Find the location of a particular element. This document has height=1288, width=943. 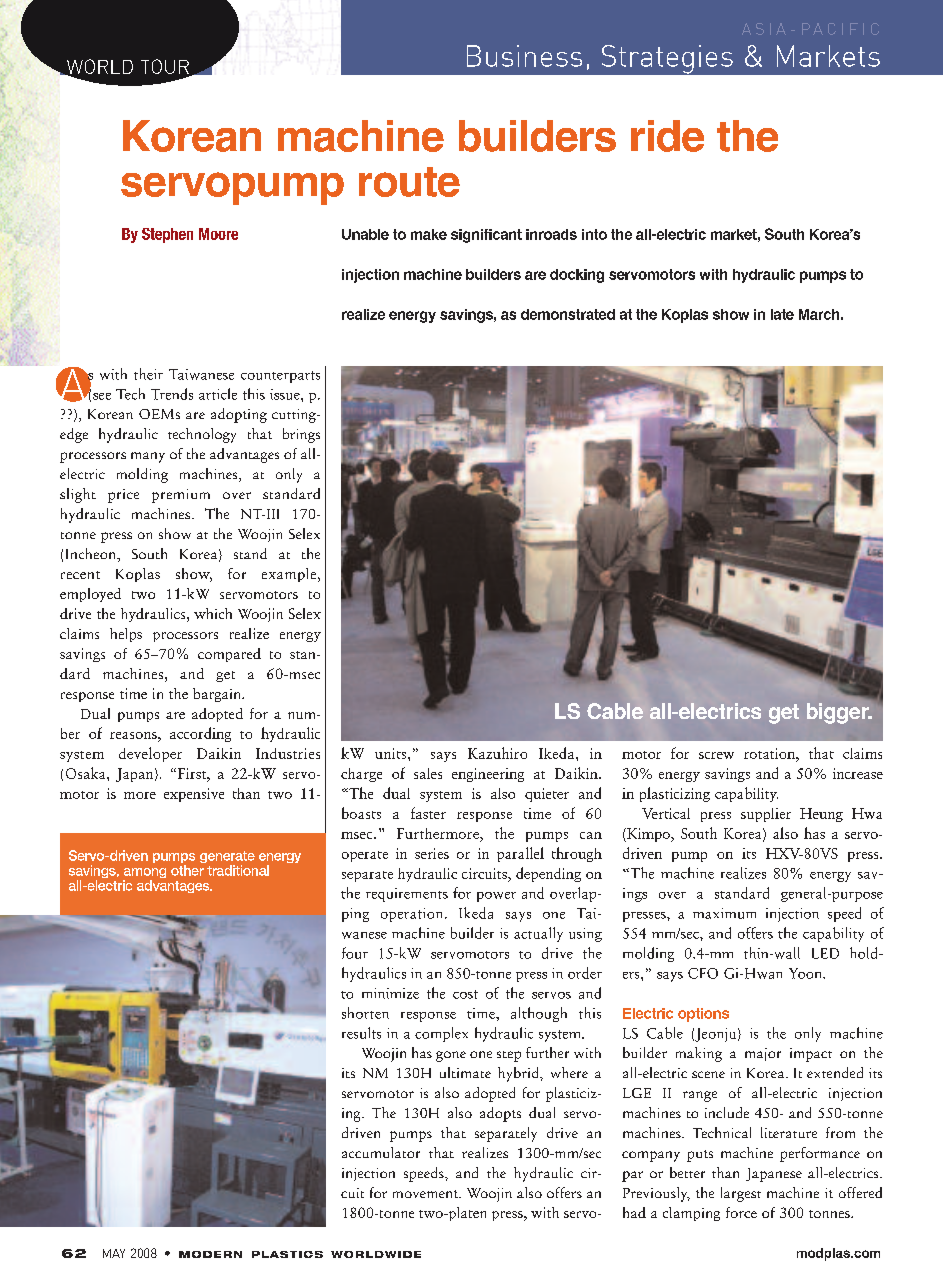

demonstrated is located at coordinates (568, 314).
